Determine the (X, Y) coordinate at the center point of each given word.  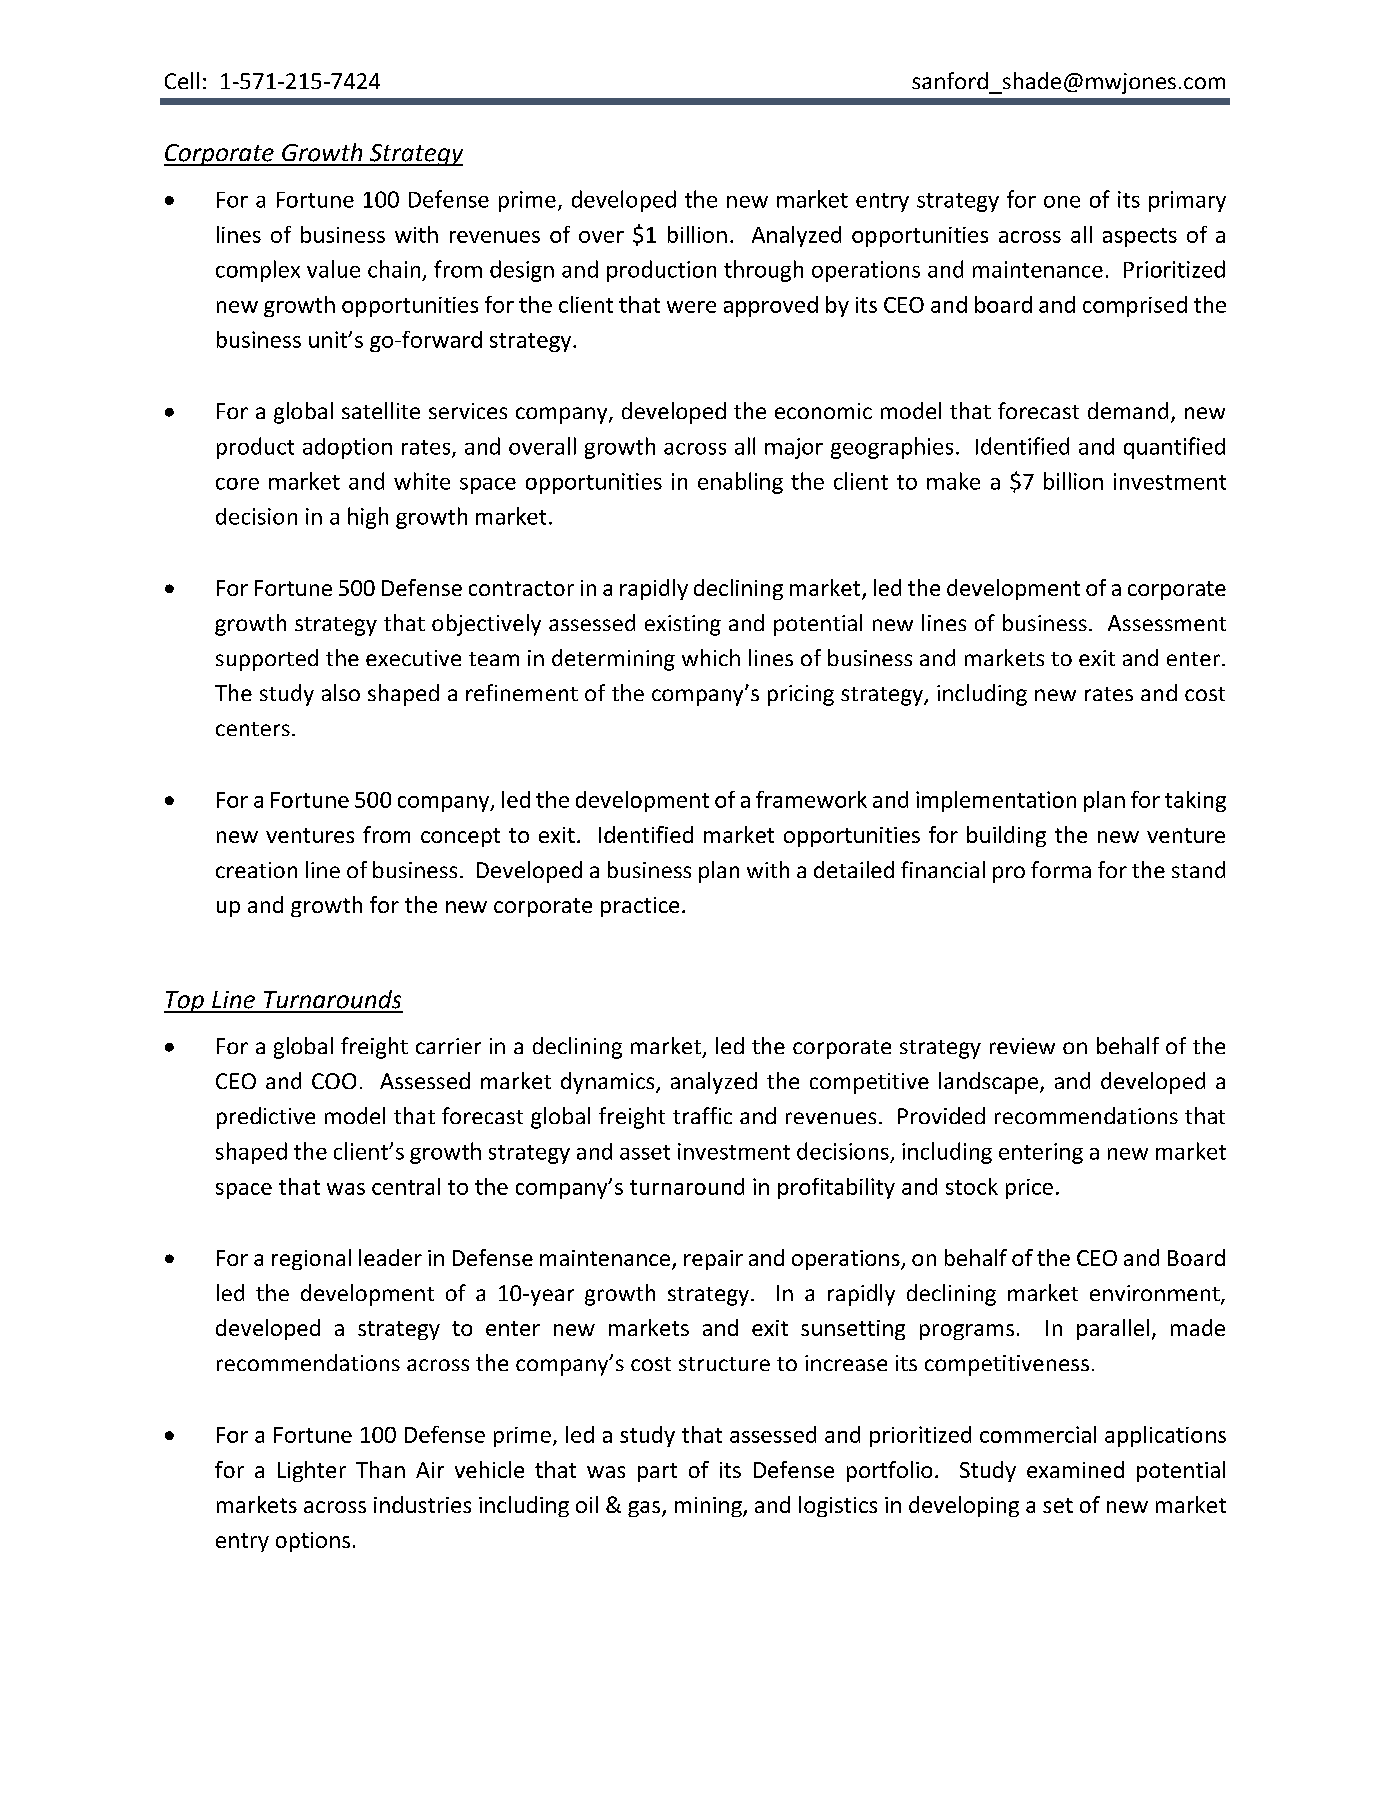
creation (256, 870)
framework (811, 799)
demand (1128, 410)
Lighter (312, 1471)
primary (1187, 201)
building (1006, 836)
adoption (347, 448)
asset (645, 1152)
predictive (266, 1118)
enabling (740, 483)
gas (645, 1509)
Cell (182, 80)
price (1029, 1189)
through (763, 271)
